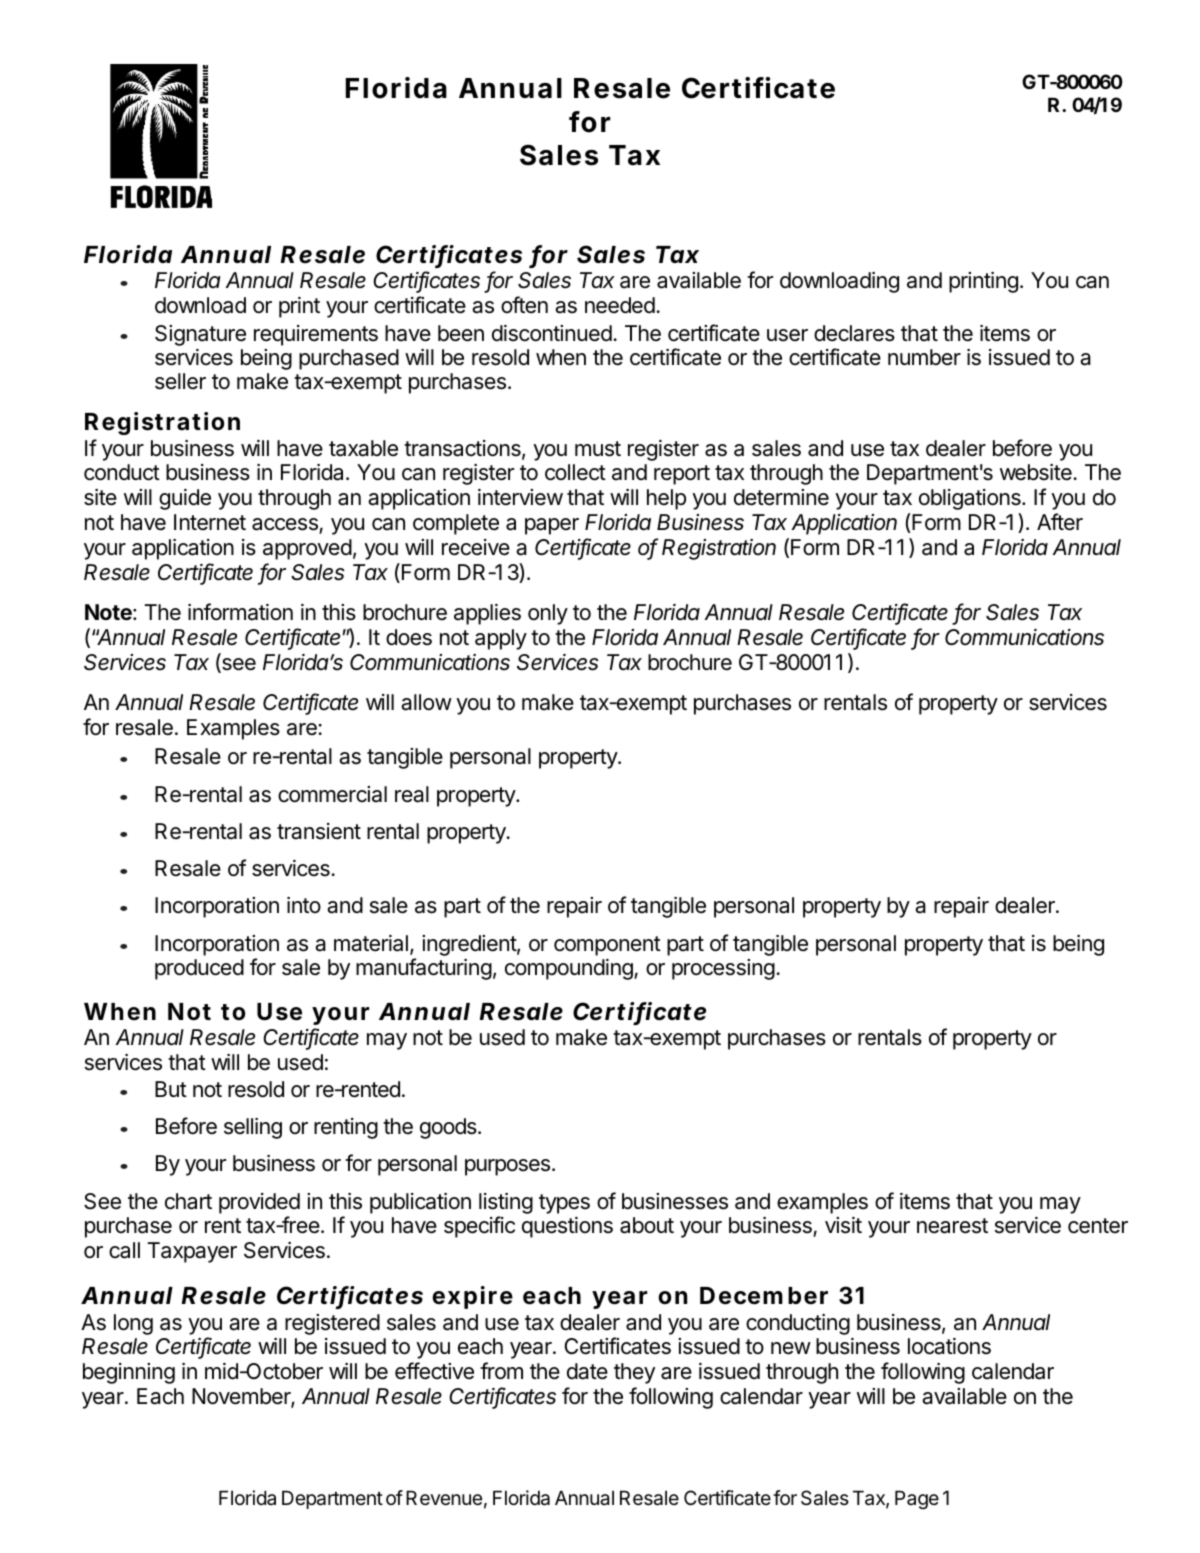 This screenshot has height=1553, width=1200. I want to click on about, so click(647, 1225).
